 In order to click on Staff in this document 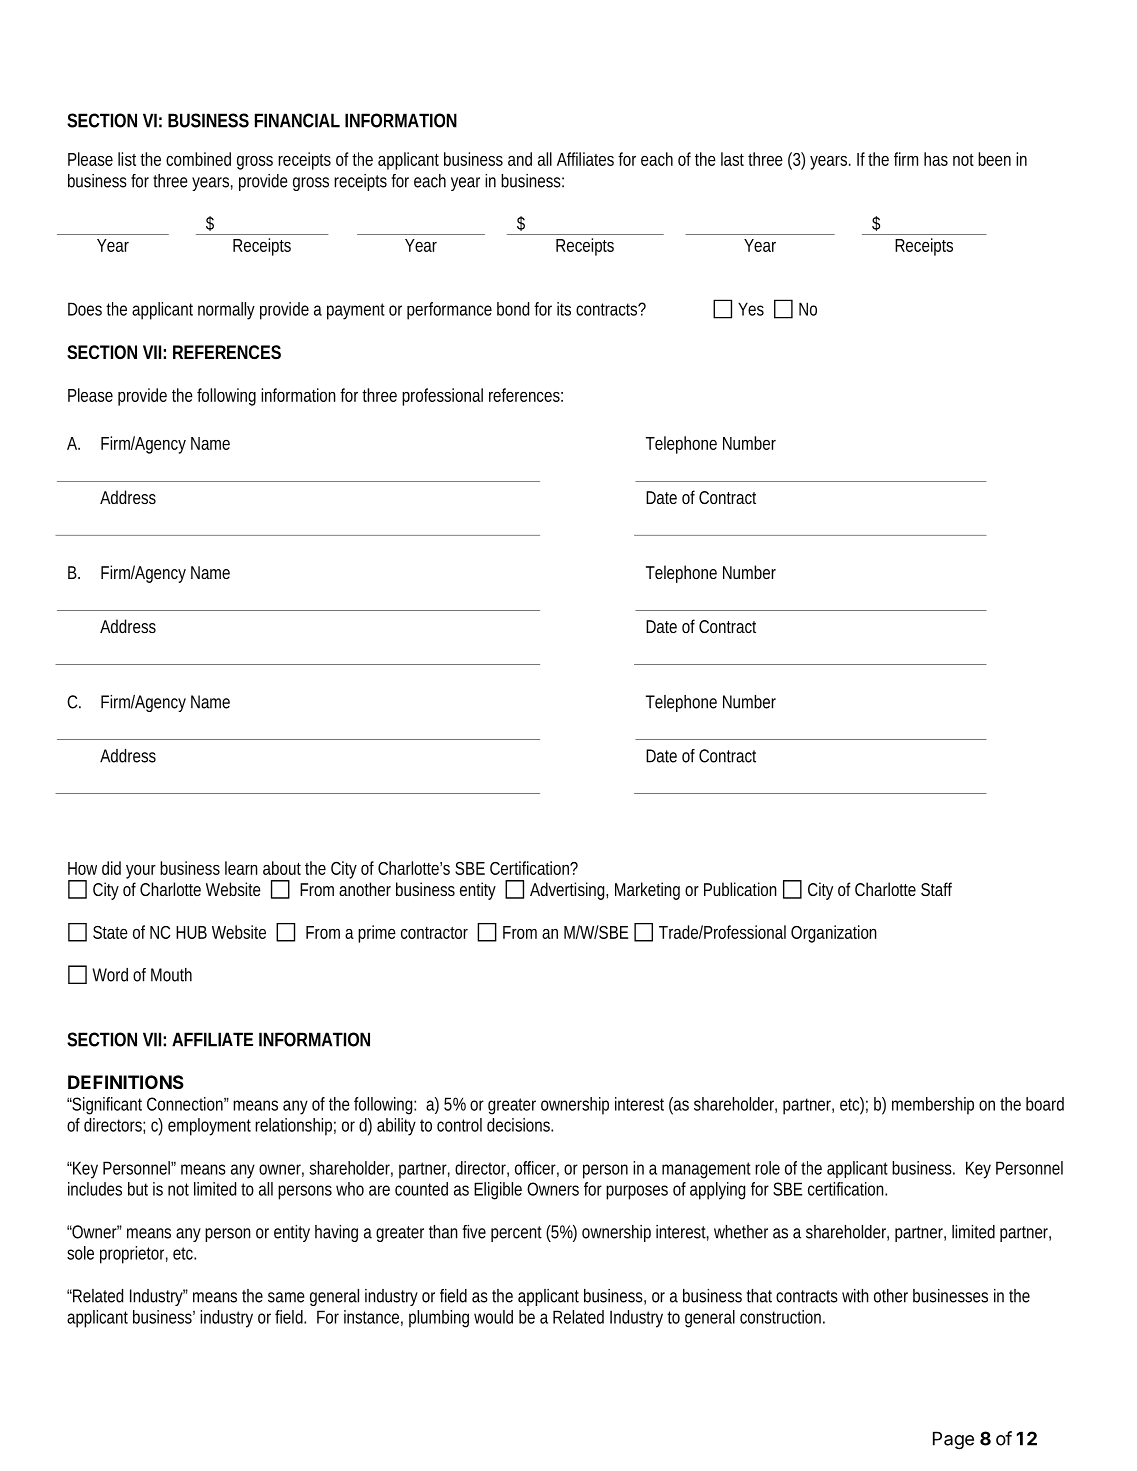, I will do `click(936, 889)`.
